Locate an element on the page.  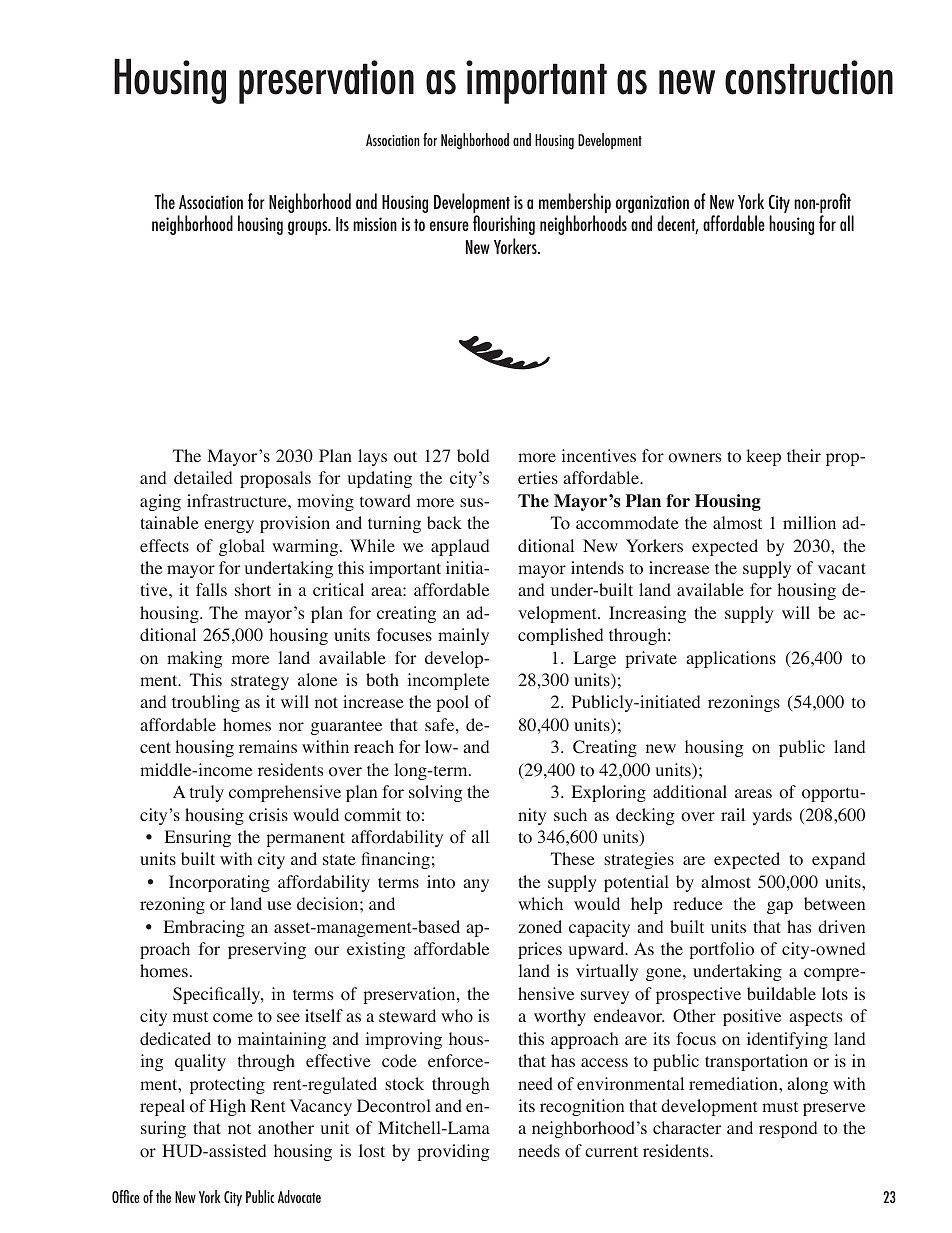
mainly is located at coordinates (463, 636).
